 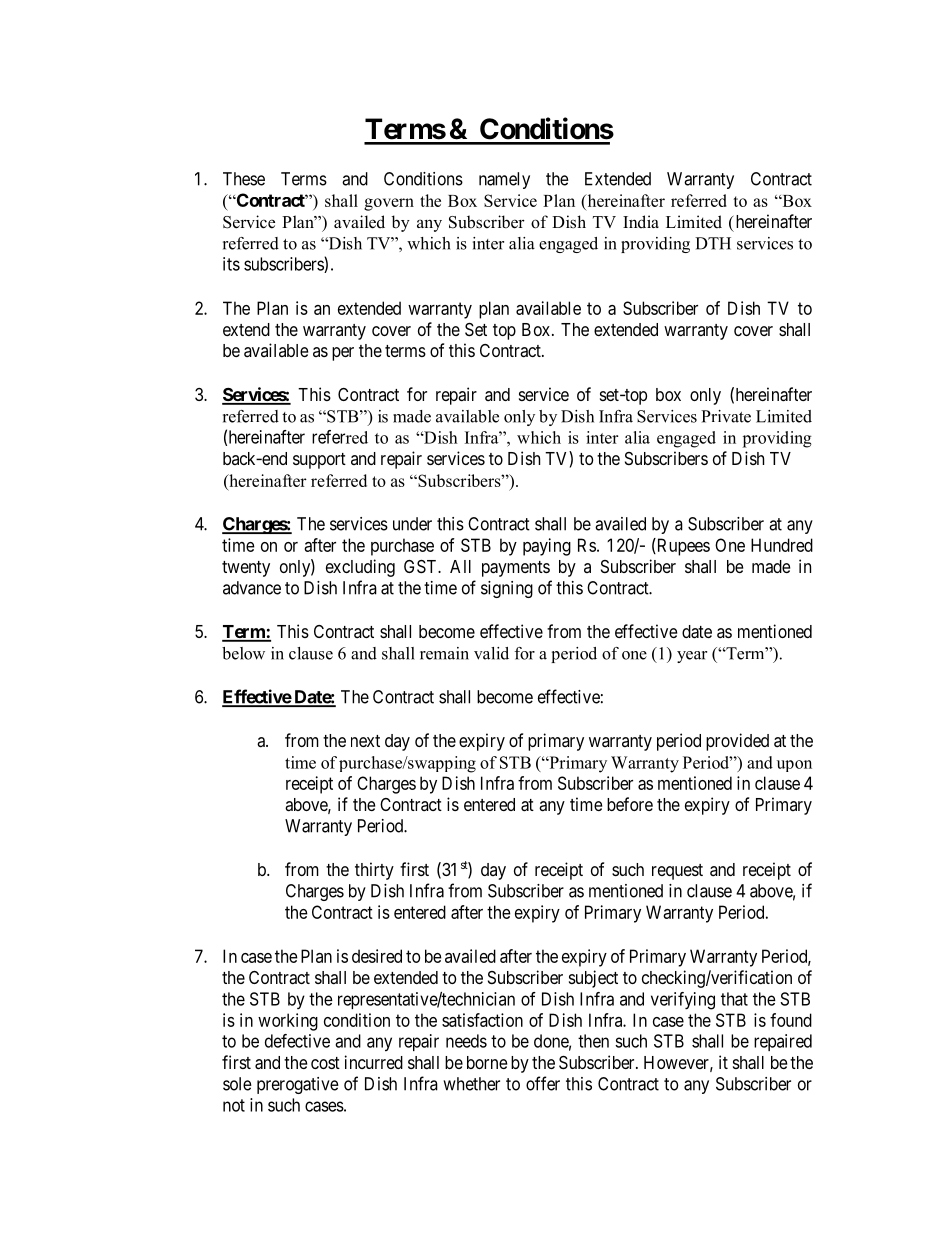 I want to click on below, so click(x=243, y=653).
